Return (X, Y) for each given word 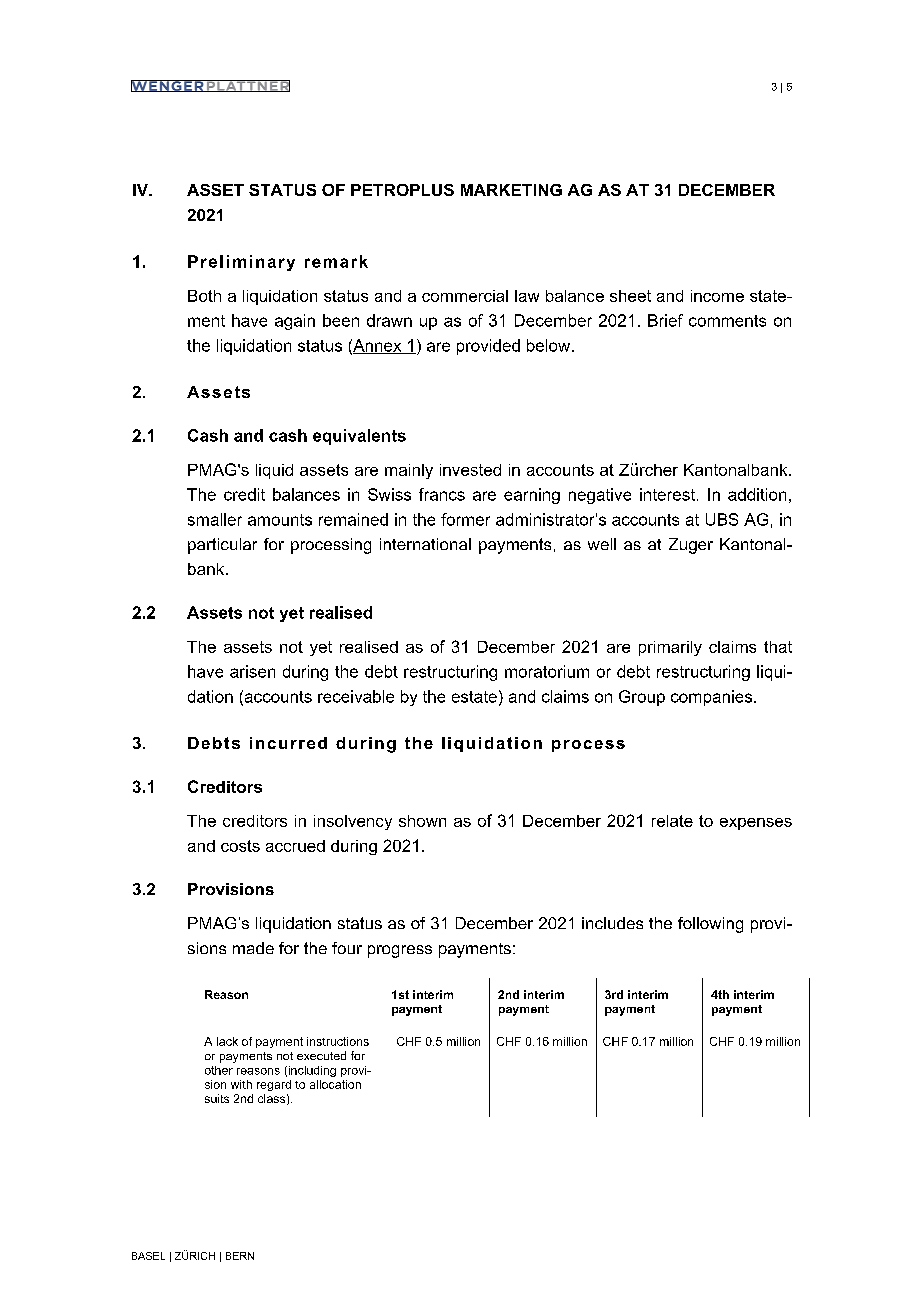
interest (667, 494)
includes (612, 923)
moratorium (547, 671)
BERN (240, 1256)
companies (713, 698)
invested (470, 470)
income (717, 296)
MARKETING (511, 190)
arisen (252, 671)
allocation (335, 1084)
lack (227, 1041)
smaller (215, 519)
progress (400, 951)
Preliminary (241, 263)
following (710, 925)
